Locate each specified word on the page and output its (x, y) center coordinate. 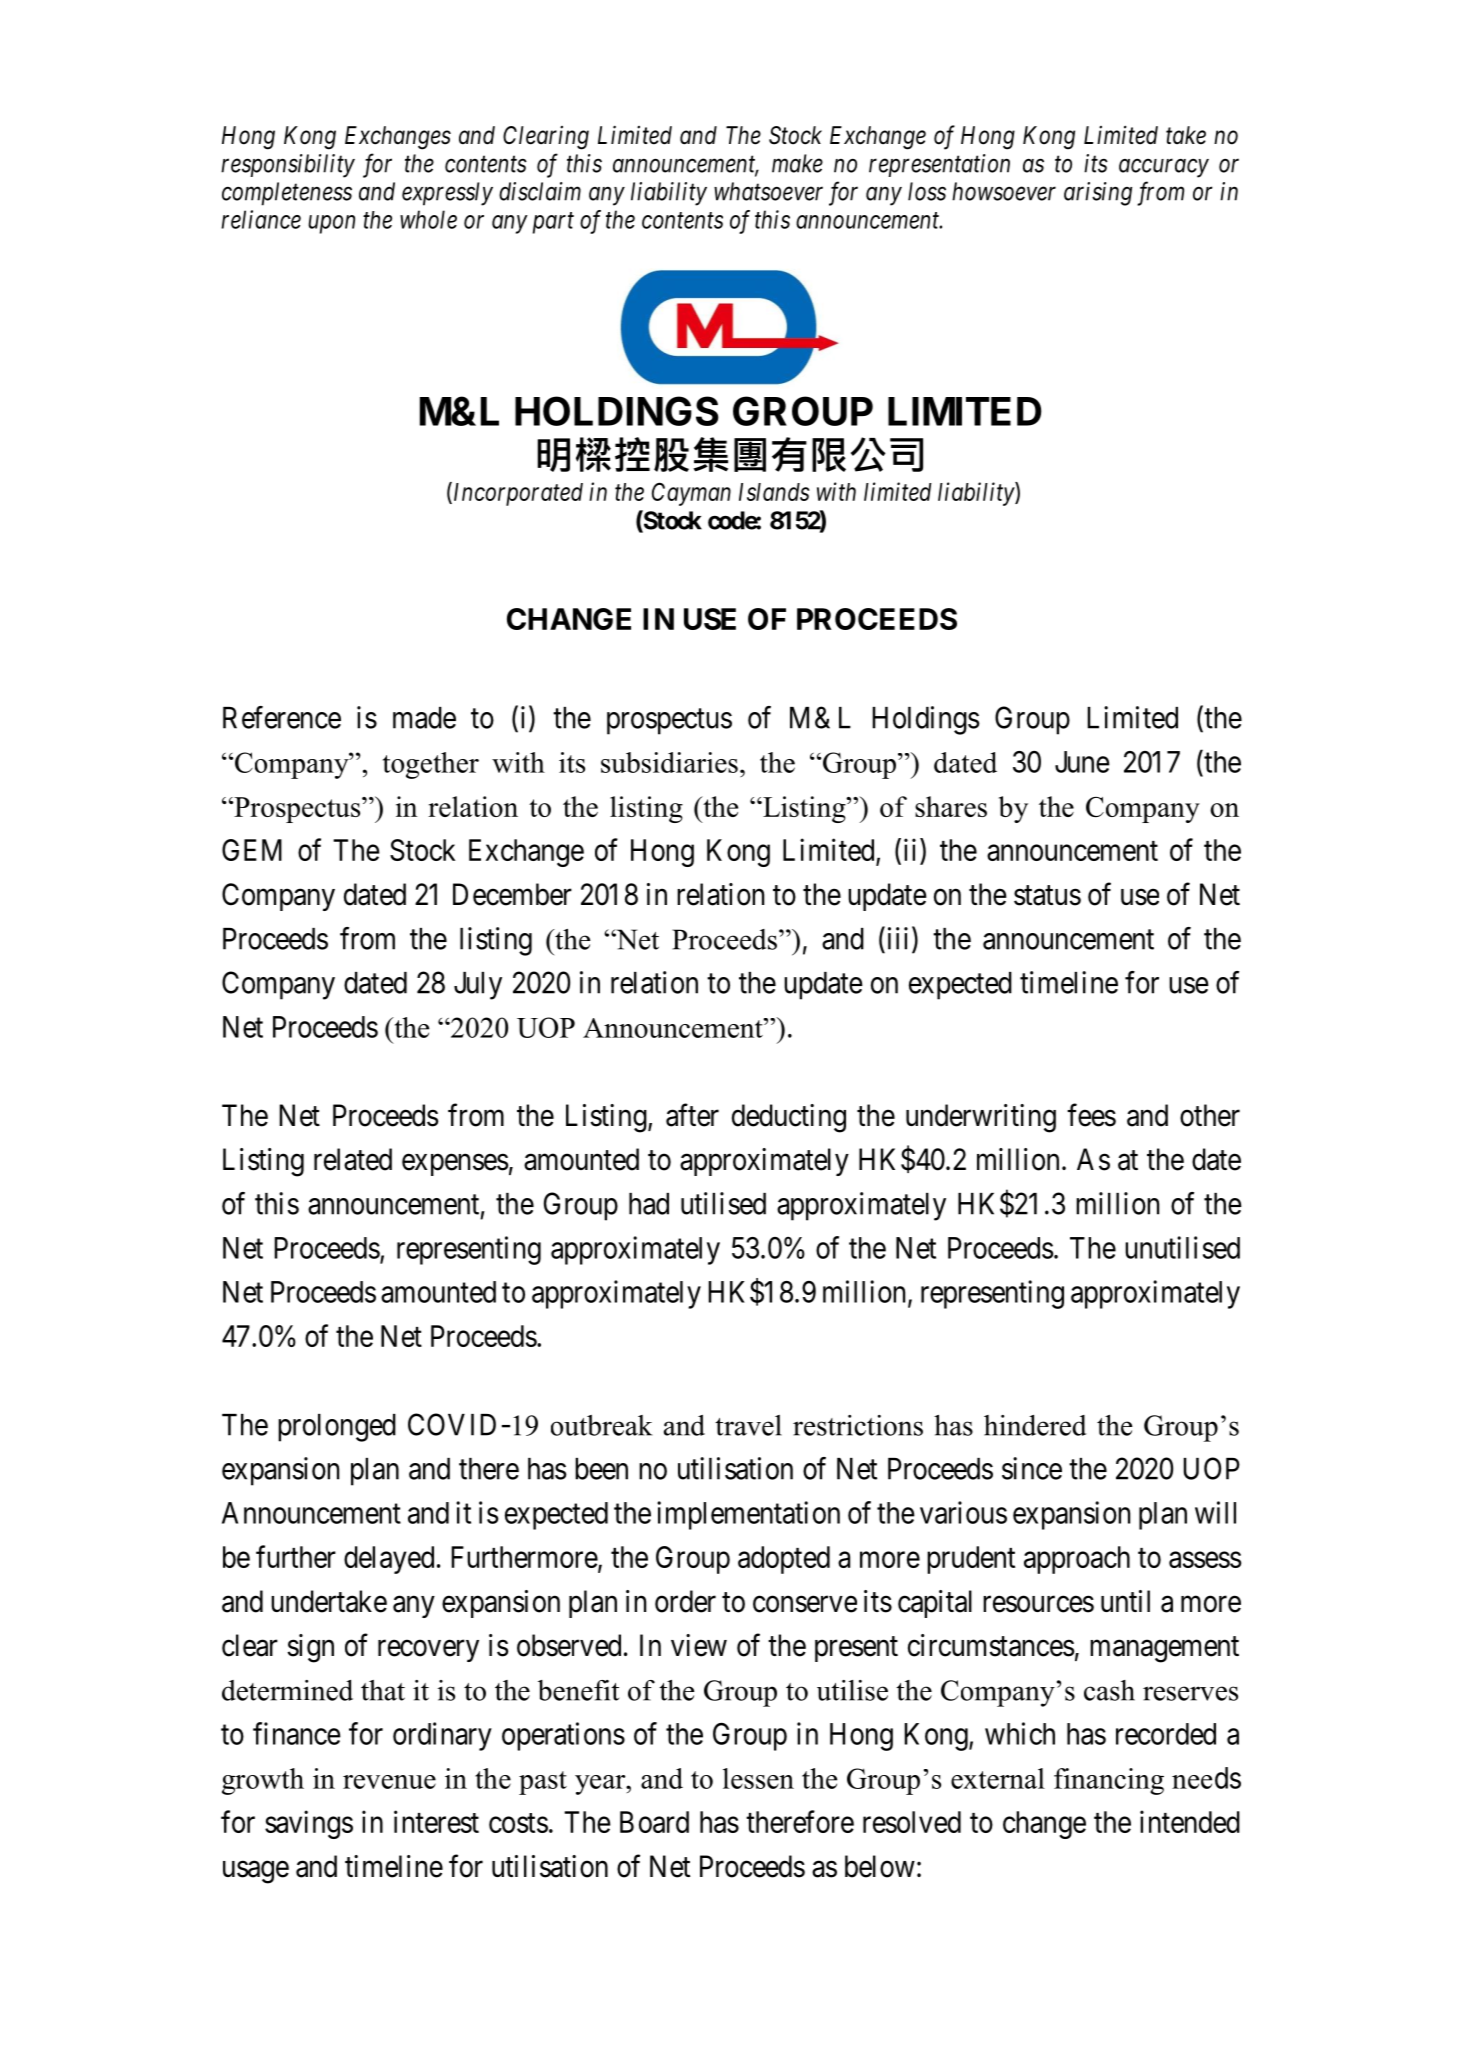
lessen (758, 1778)
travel (748, 1425)
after (692, 1115)
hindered (1035, 1425)
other (1210, 1115)
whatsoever (768, 191)
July (478, 986)
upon (331, 224)
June (1082, 762)
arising (1098, 194)
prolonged (337, 1428)
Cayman (691, 494)
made (424, 718)
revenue (389, 1782)
